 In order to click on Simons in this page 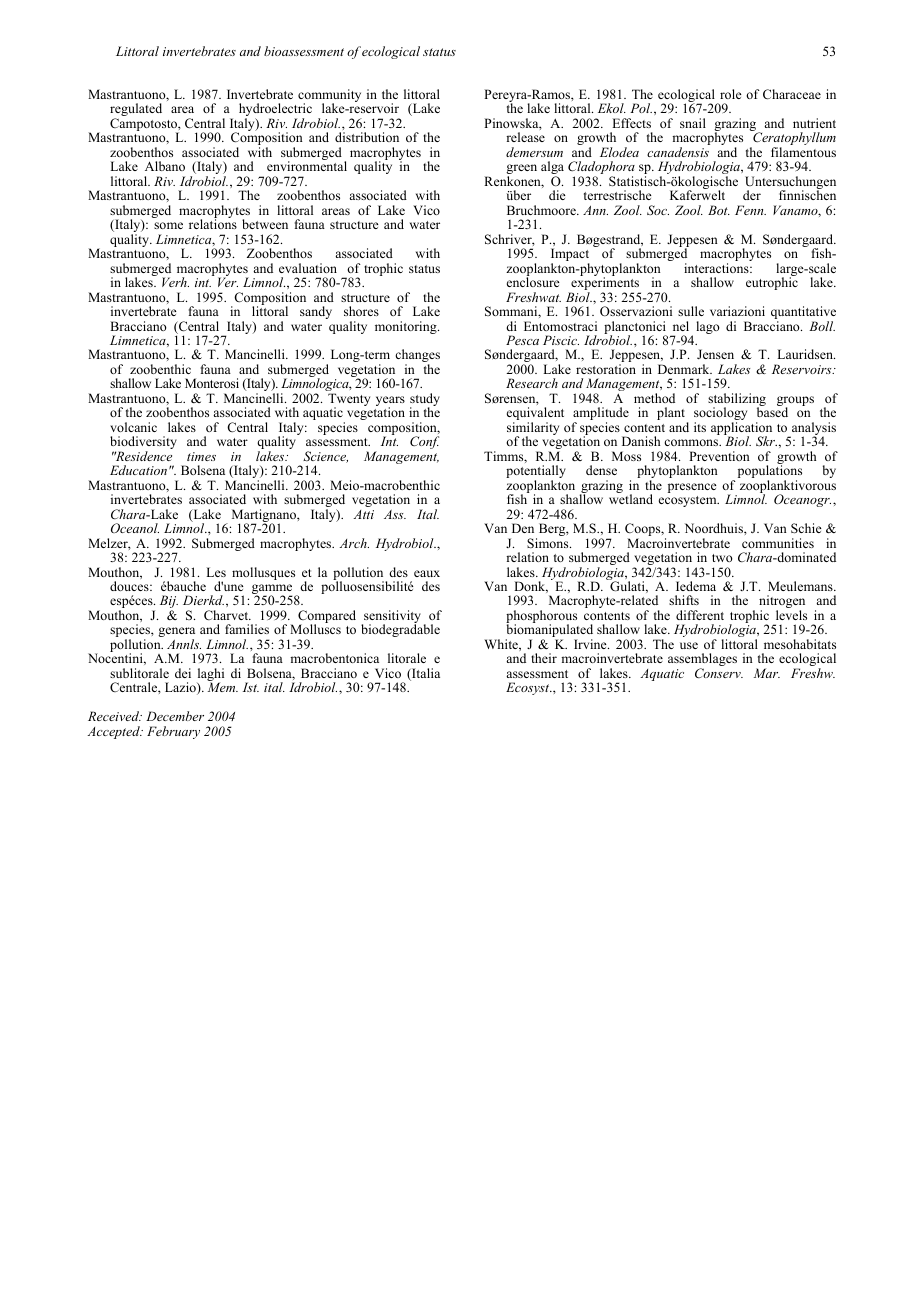, I will do `click(549, 543)`.
